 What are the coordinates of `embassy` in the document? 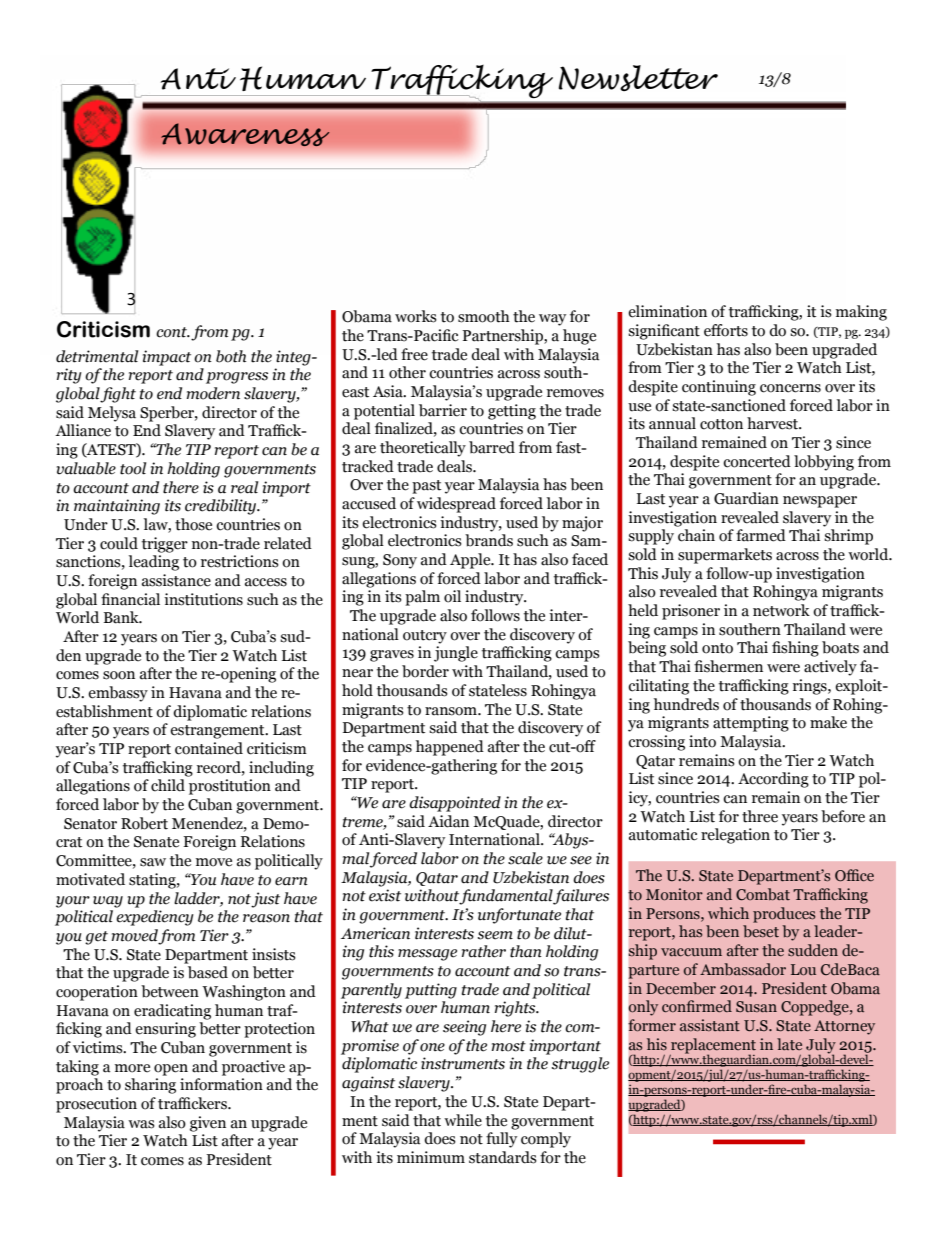 It's located at (118, 694).
